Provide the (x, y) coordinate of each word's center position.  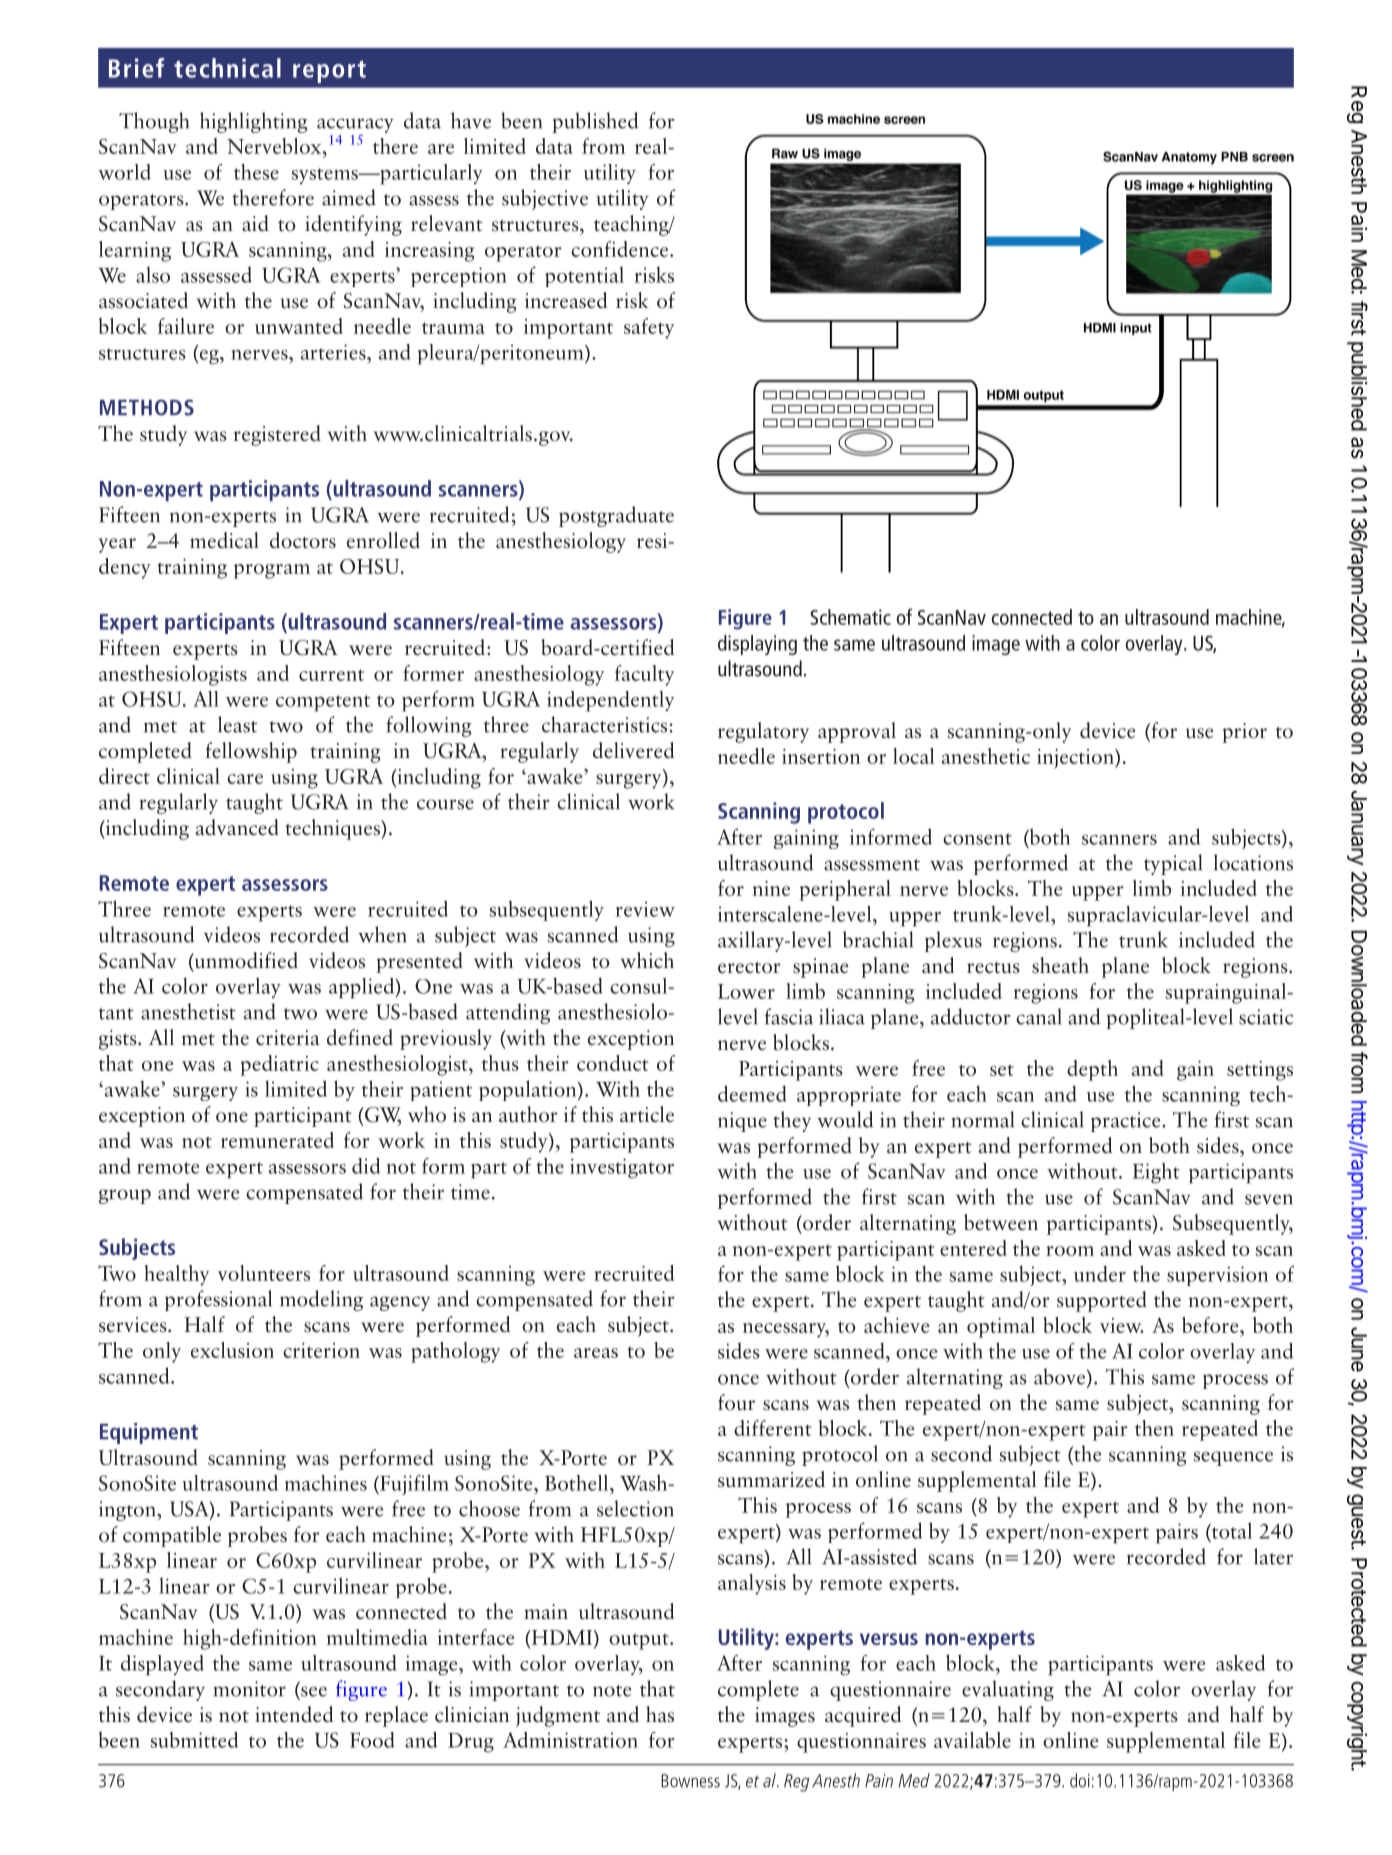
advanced (237, 827)
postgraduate (616, 516)
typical (1173, 864)
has (660, 1714)
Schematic (850, 617)
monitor (250, 1689)
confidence (621, 249)
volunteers (264, 1273)
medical (224, 540)
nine (771, 888)
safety (649, 328)
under (1100, 1273)
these (256, 172)
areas (596, 1353)
